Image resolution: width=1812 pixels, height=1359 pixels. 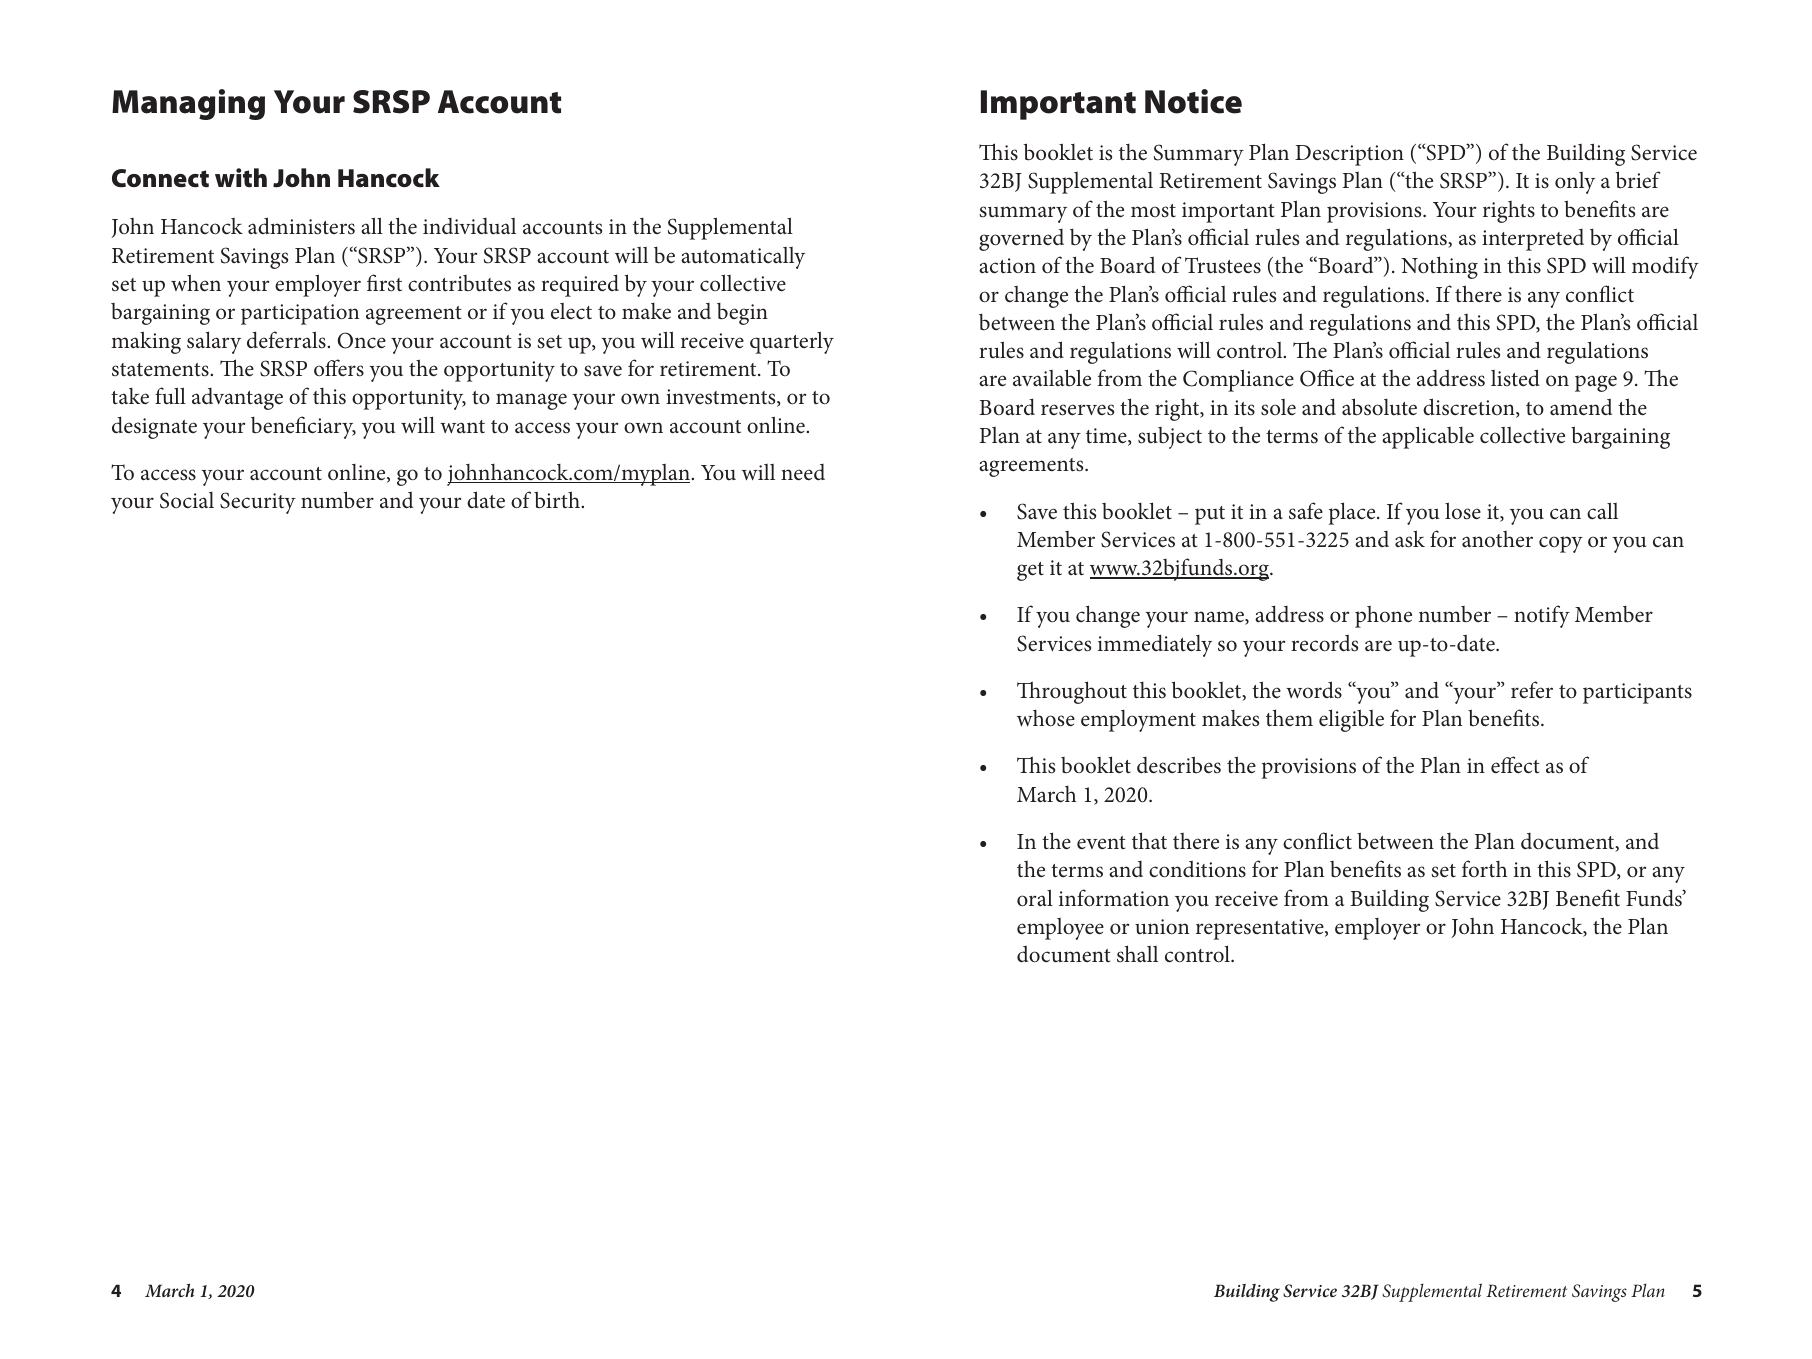 I want to click on forth, so click(x=1484, y=869).
